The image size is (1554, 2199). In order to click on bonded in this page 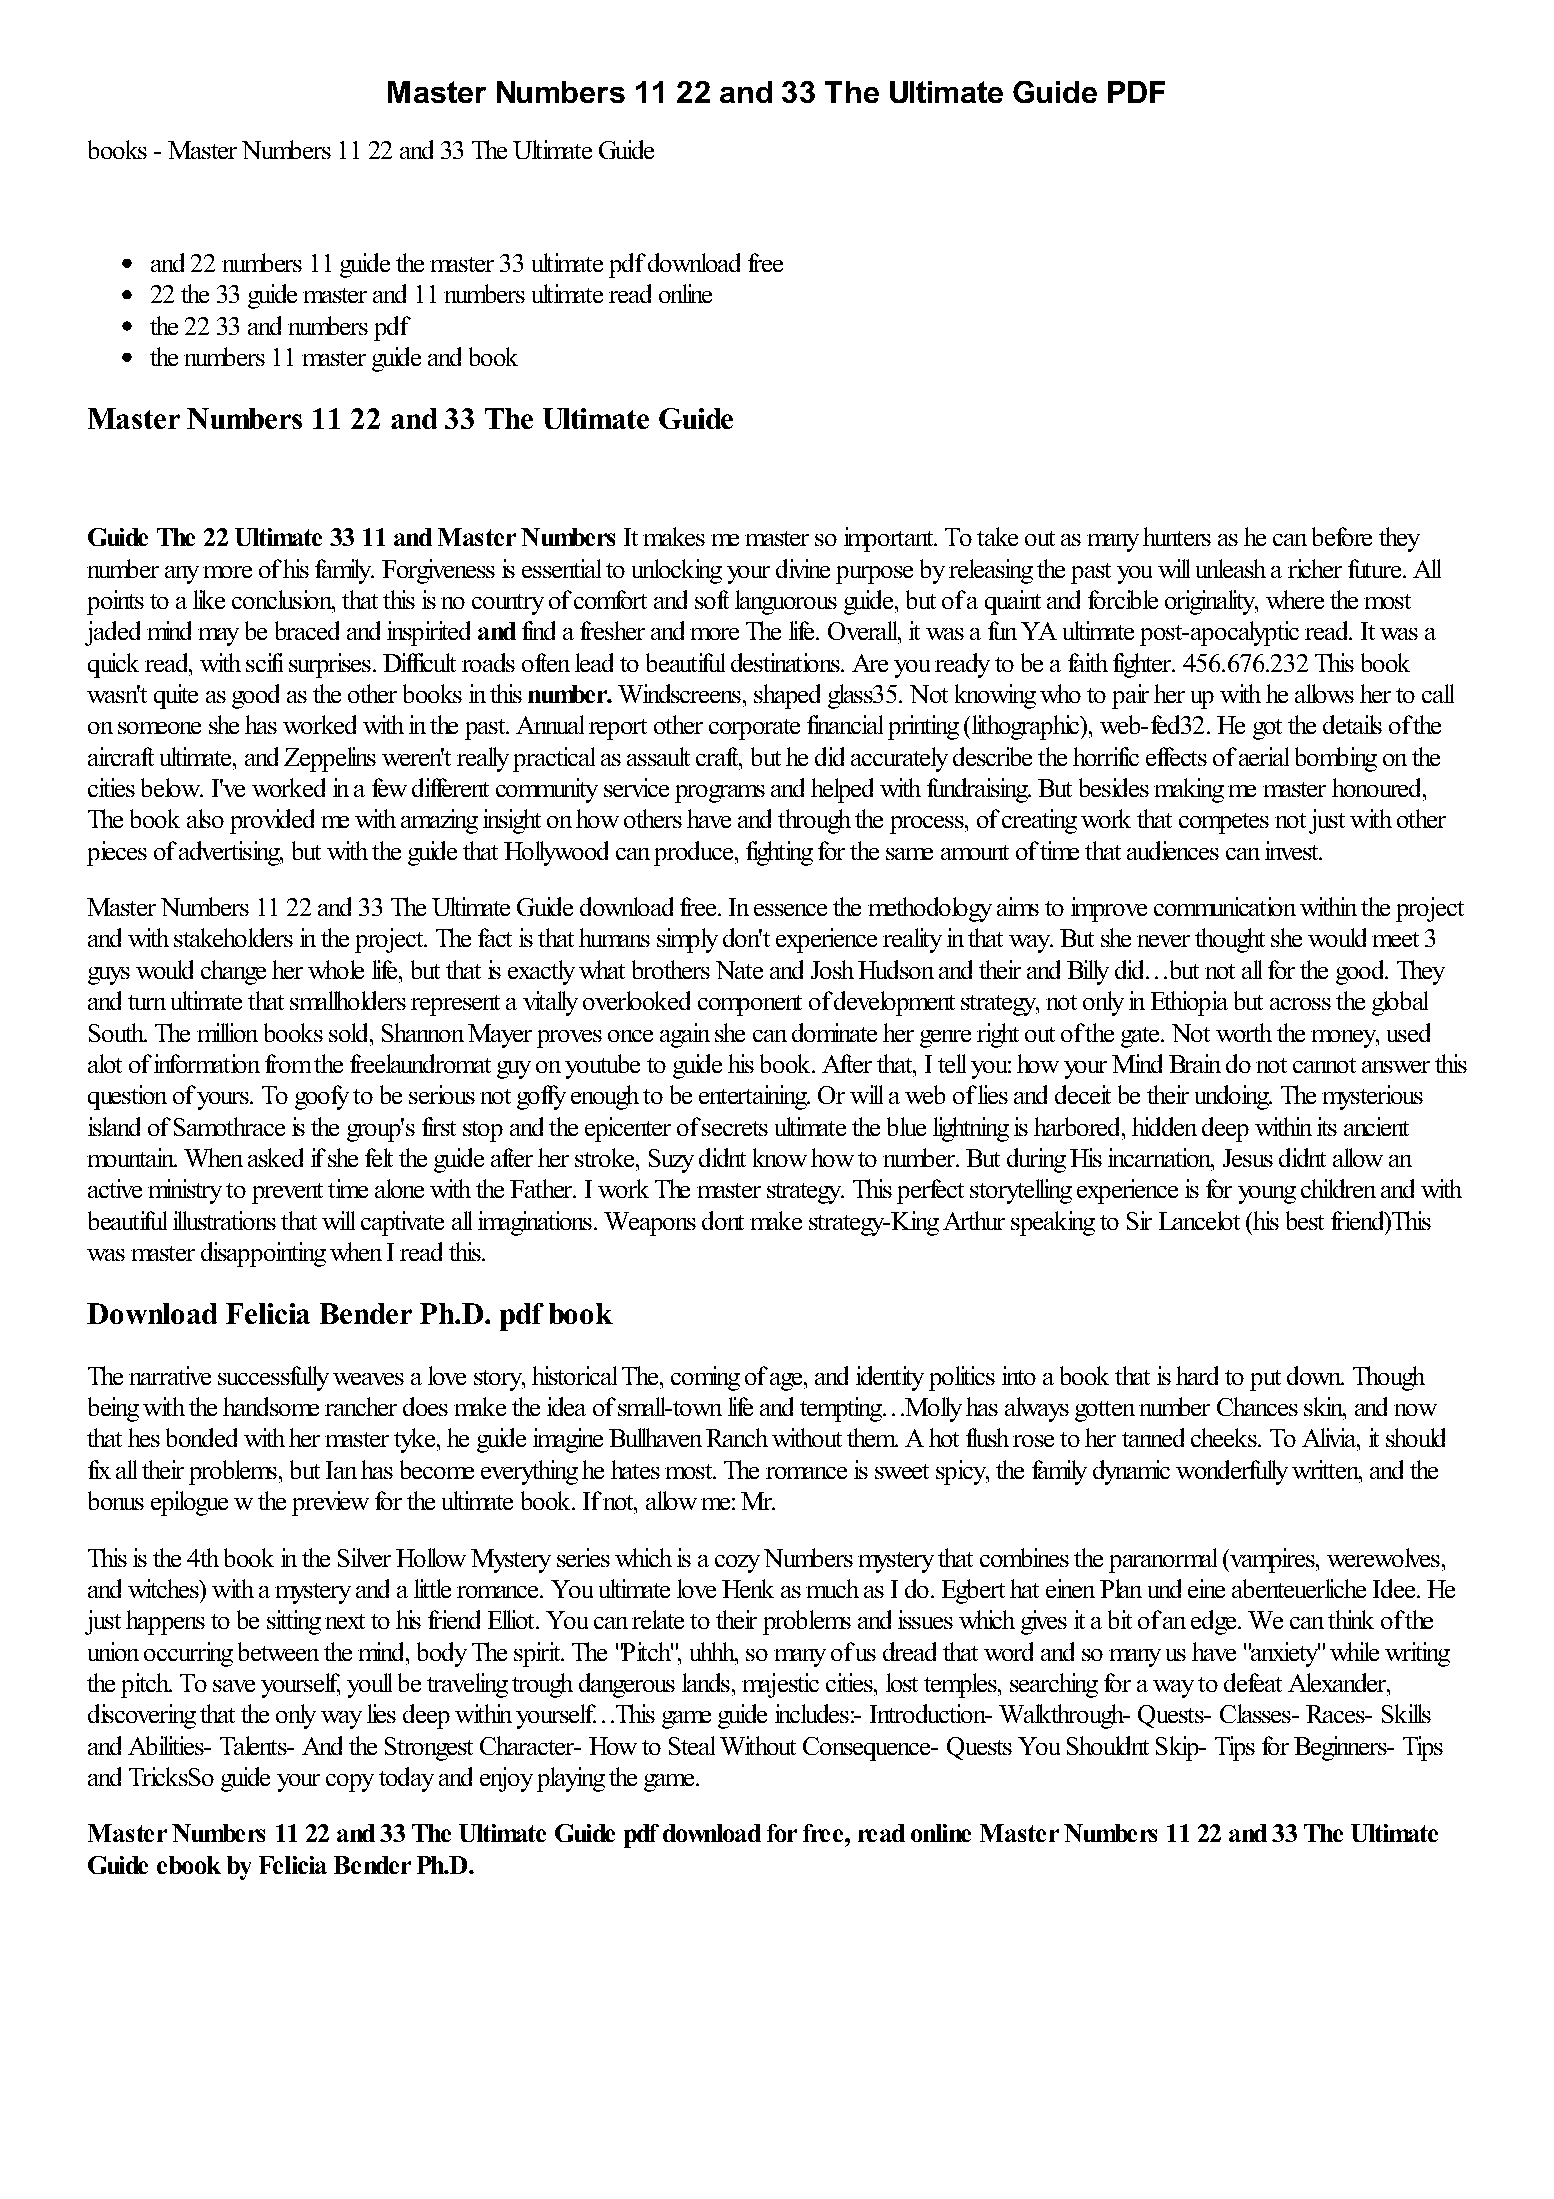, I will do `click(201, 1437)`.
